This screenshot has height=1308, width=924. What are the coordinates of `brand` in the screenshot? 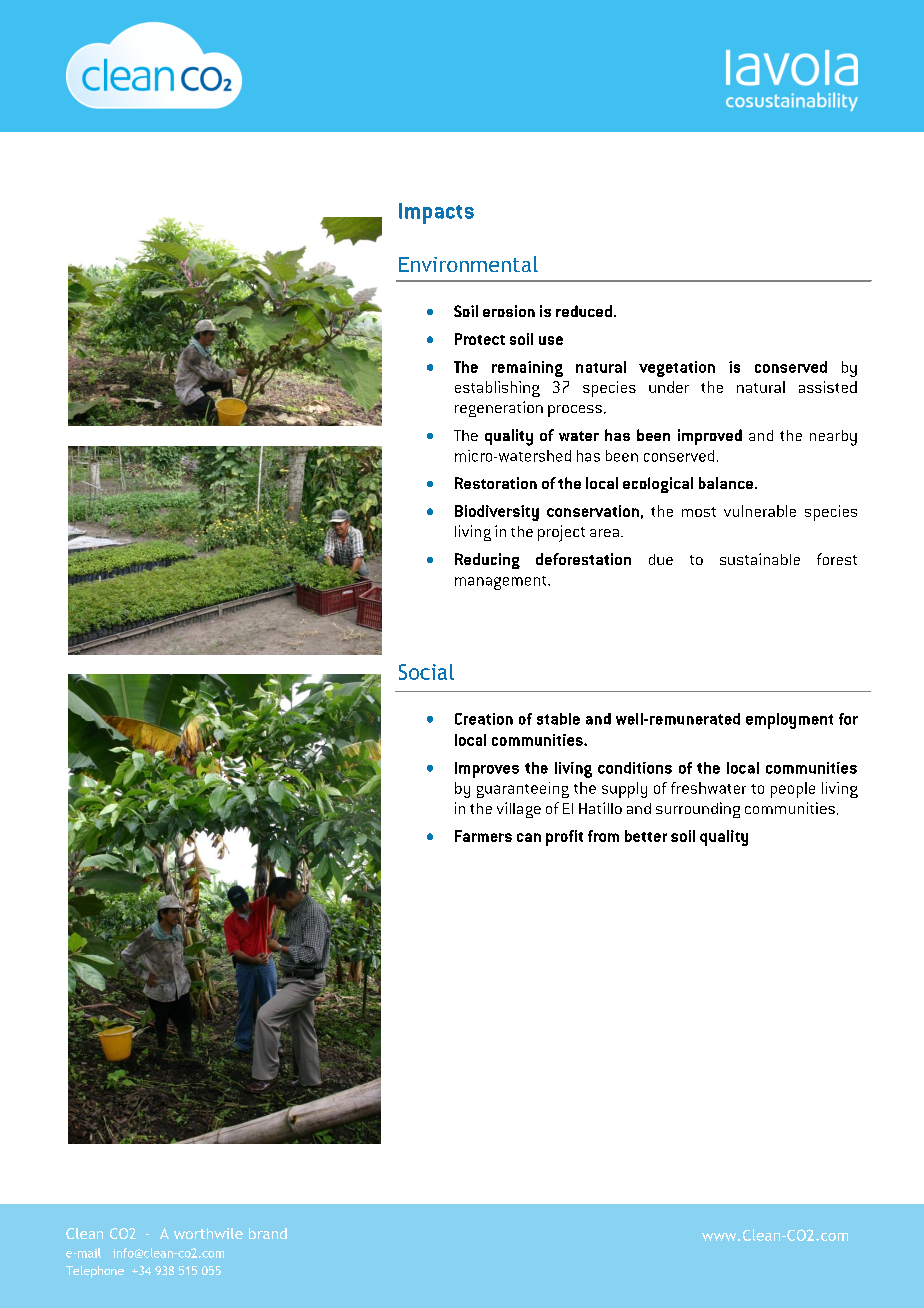 It's located at (268, 1233).
